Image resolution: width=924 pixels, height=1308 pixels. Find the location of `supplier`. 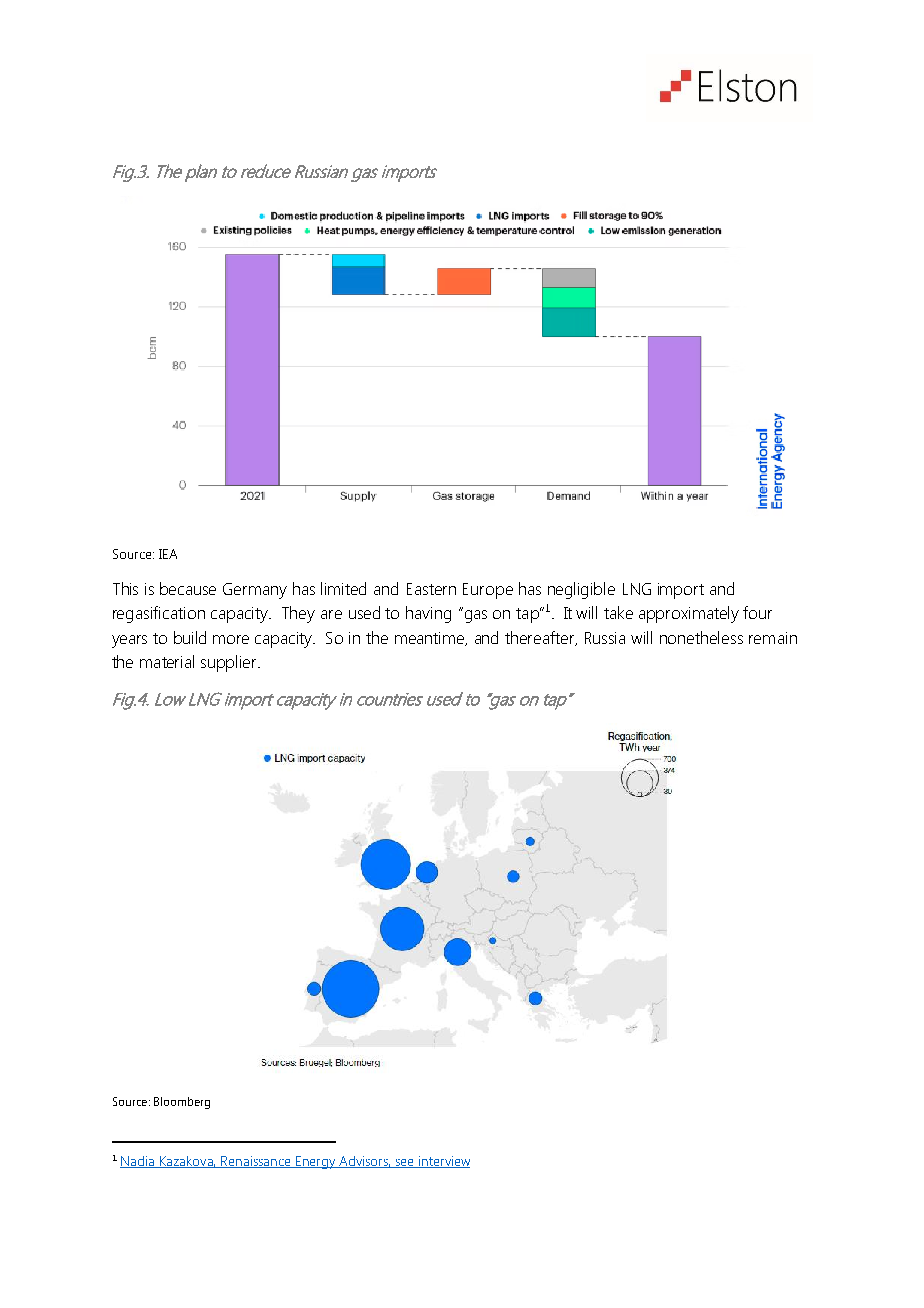

supplier is located at coordinates (230, 663).
